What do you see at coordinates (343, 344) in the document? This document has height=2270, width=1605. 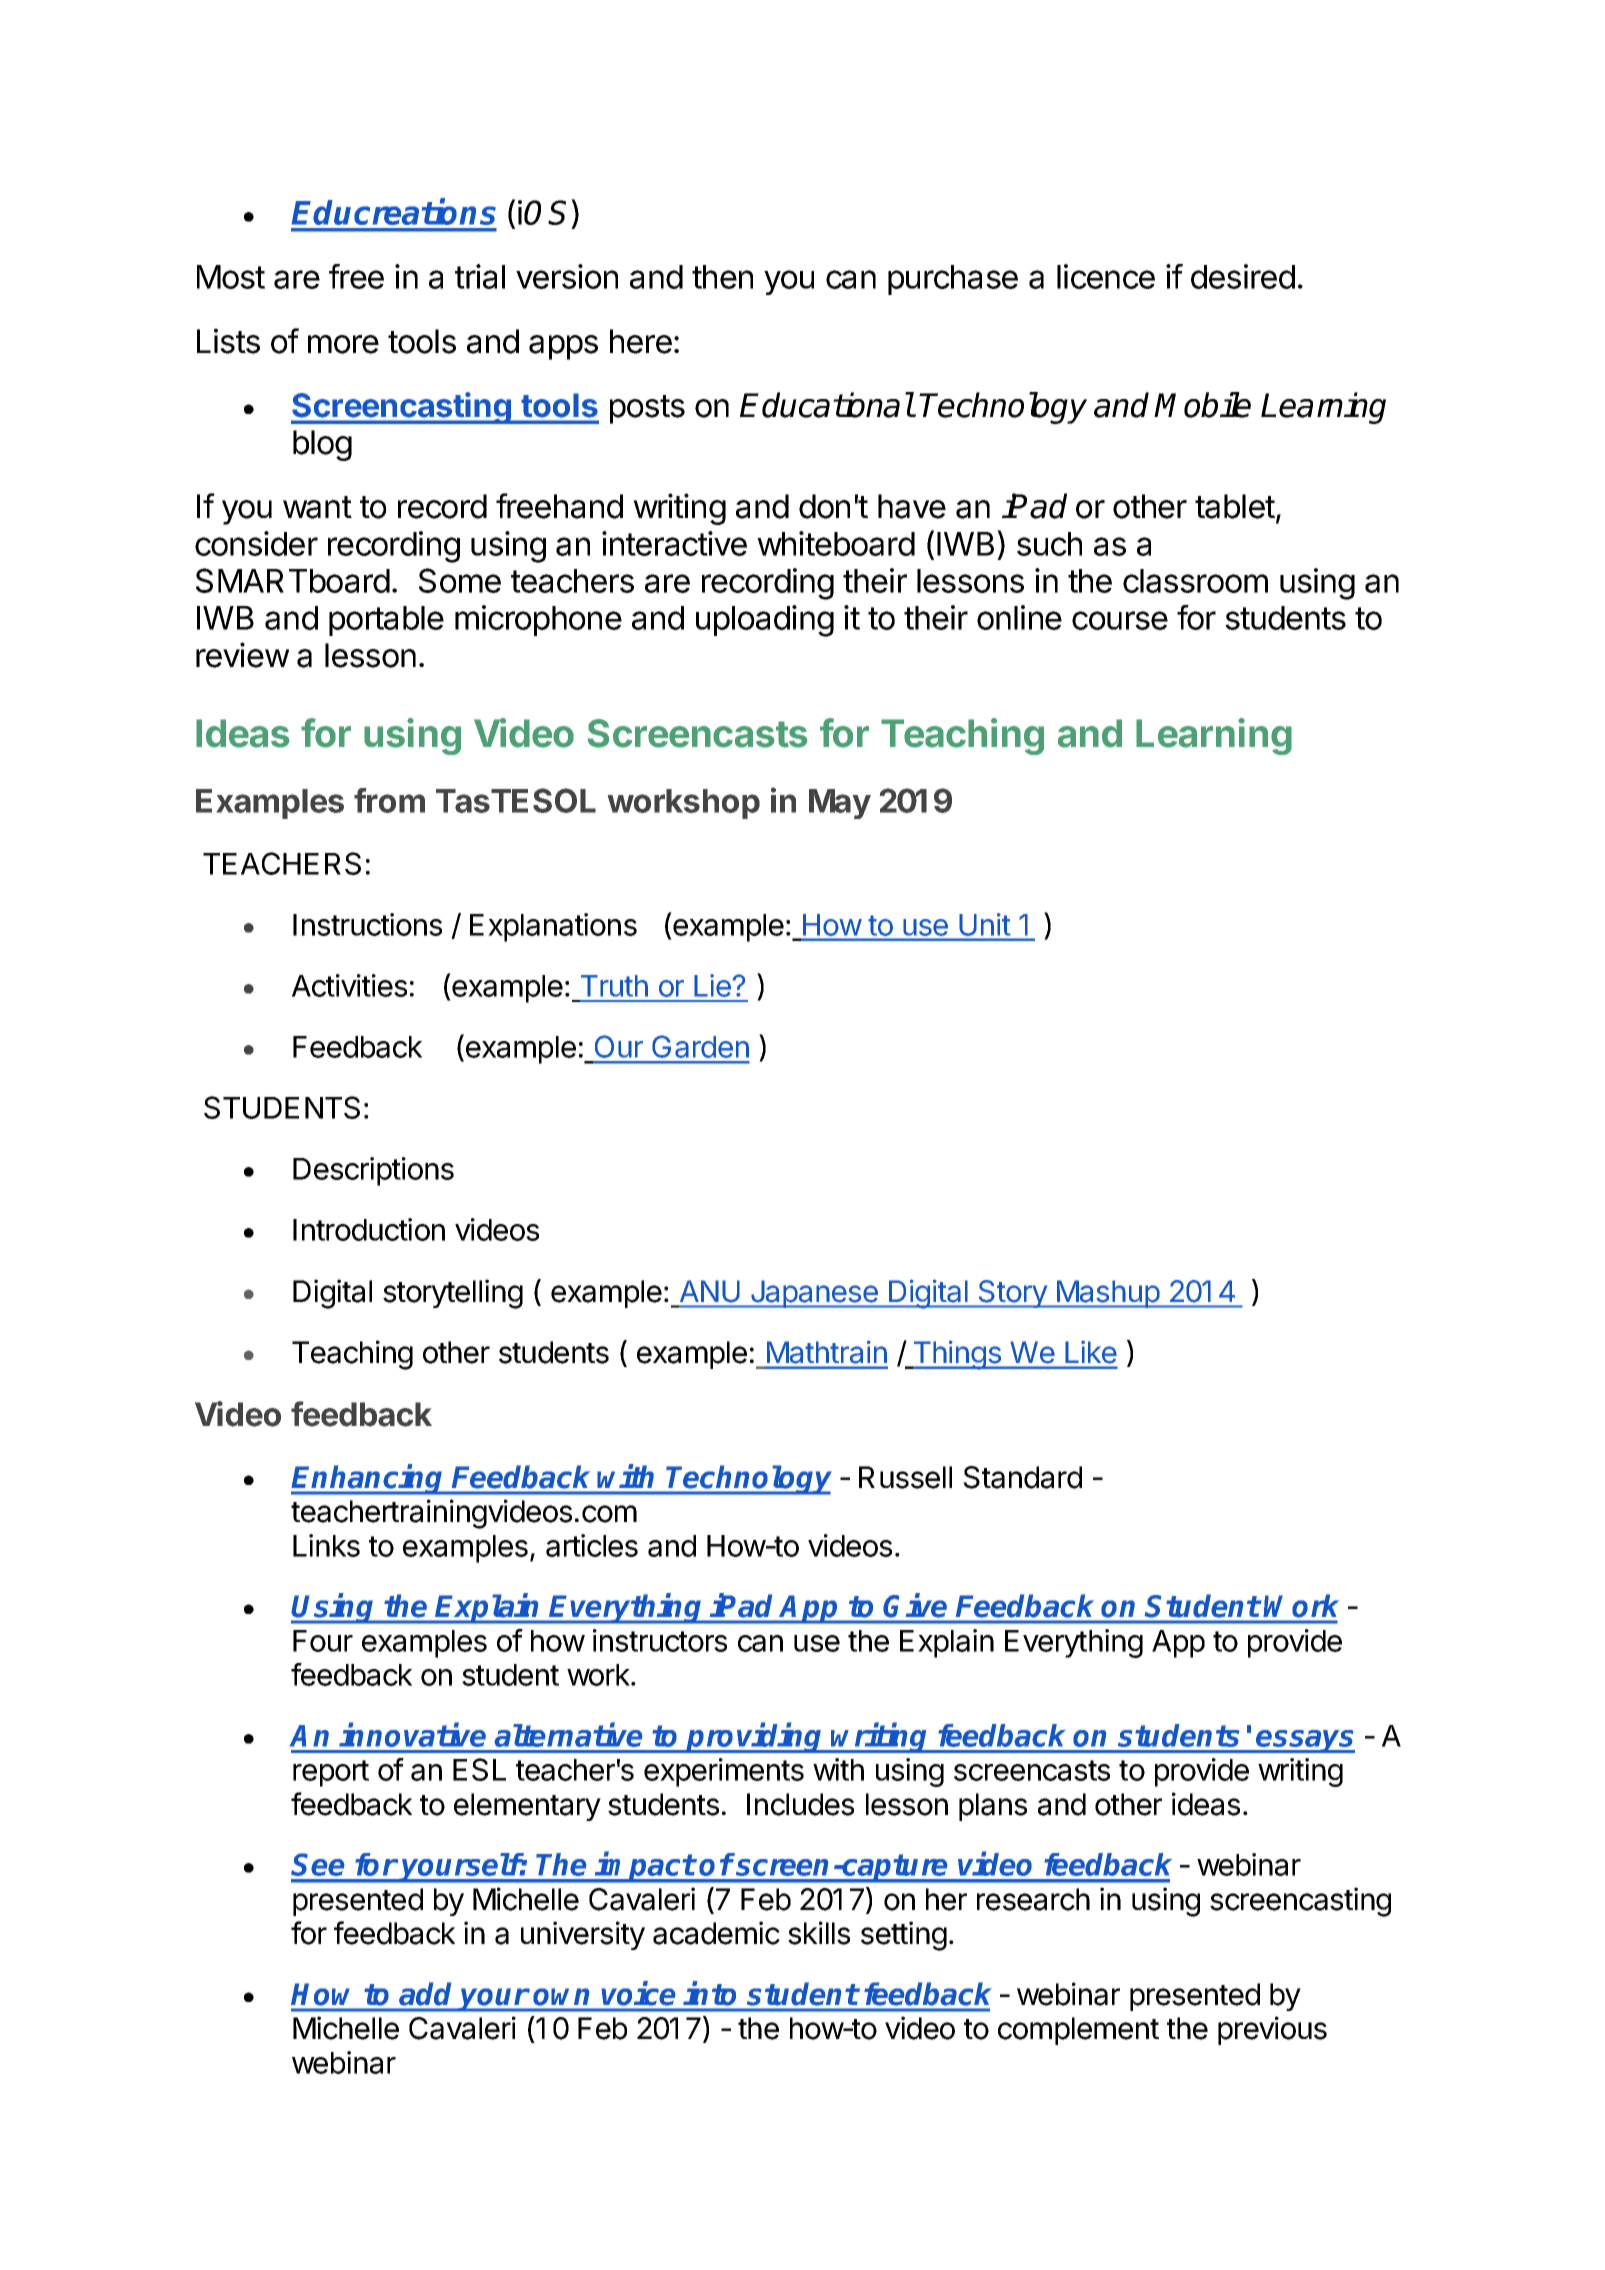 I see `more` at bounding box center [343, 344].
